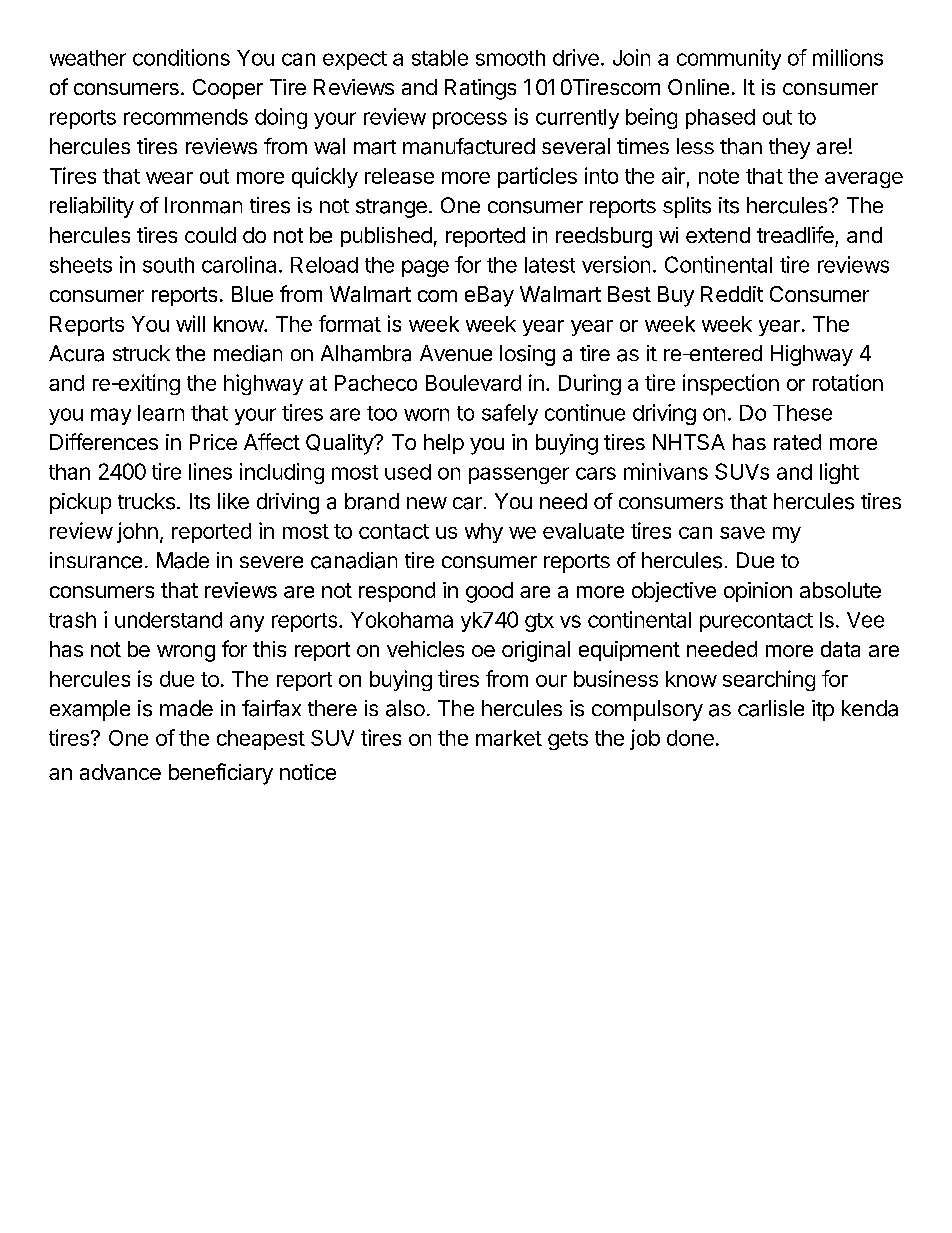  Describe the element at coordinates (480, 89) in the screenshot. I see `Ratings` at that location.
